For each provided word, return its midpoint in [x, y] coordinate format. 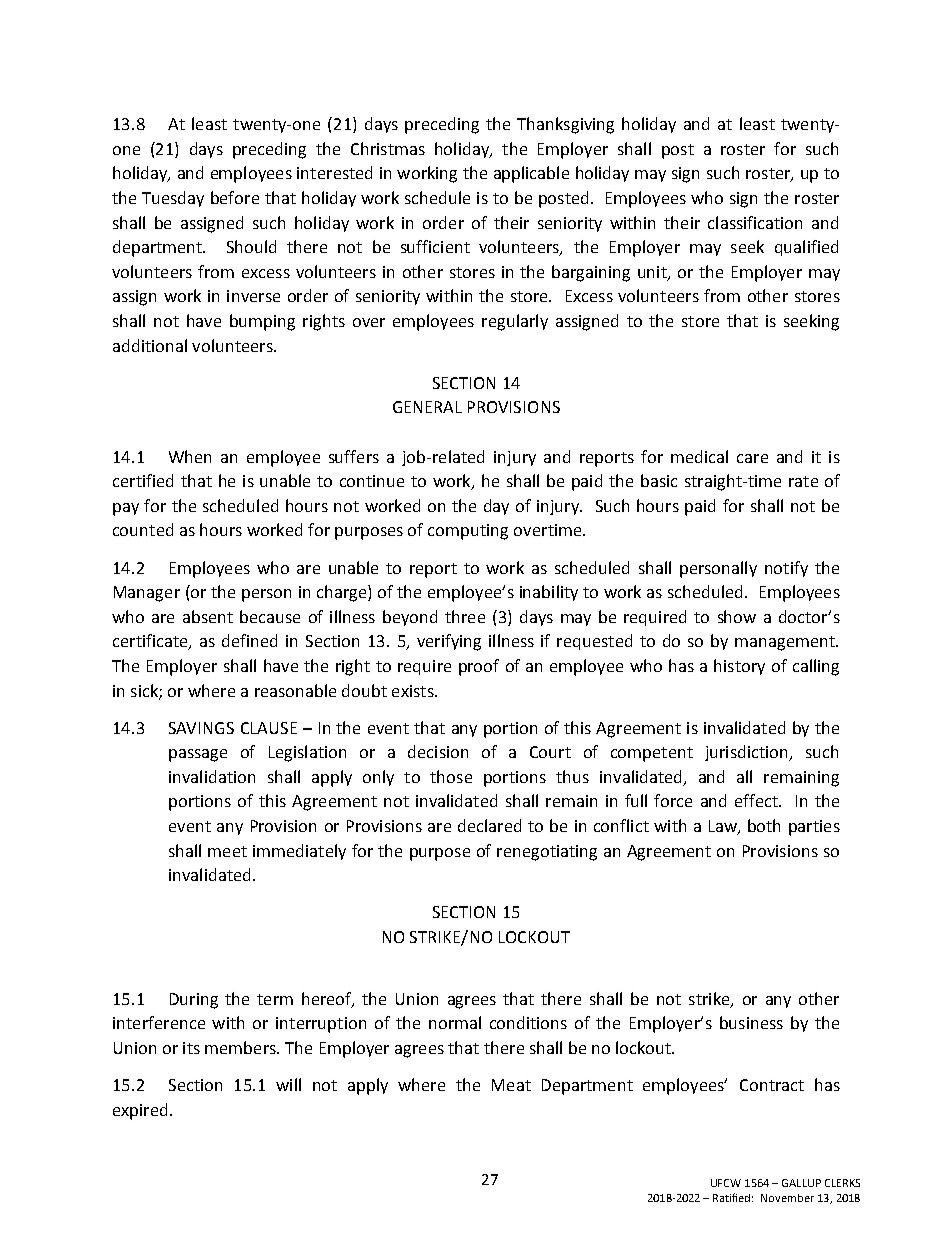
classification [755, 222]
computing [468, 532]
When [190, 456]
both [764, 825]
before [235, 197]
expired [140, 1111]
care [752, 458]
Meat [511, 1085]
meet [227, 851]
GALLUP [801, 1183]
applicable [531, 174]
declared [489, 825]
